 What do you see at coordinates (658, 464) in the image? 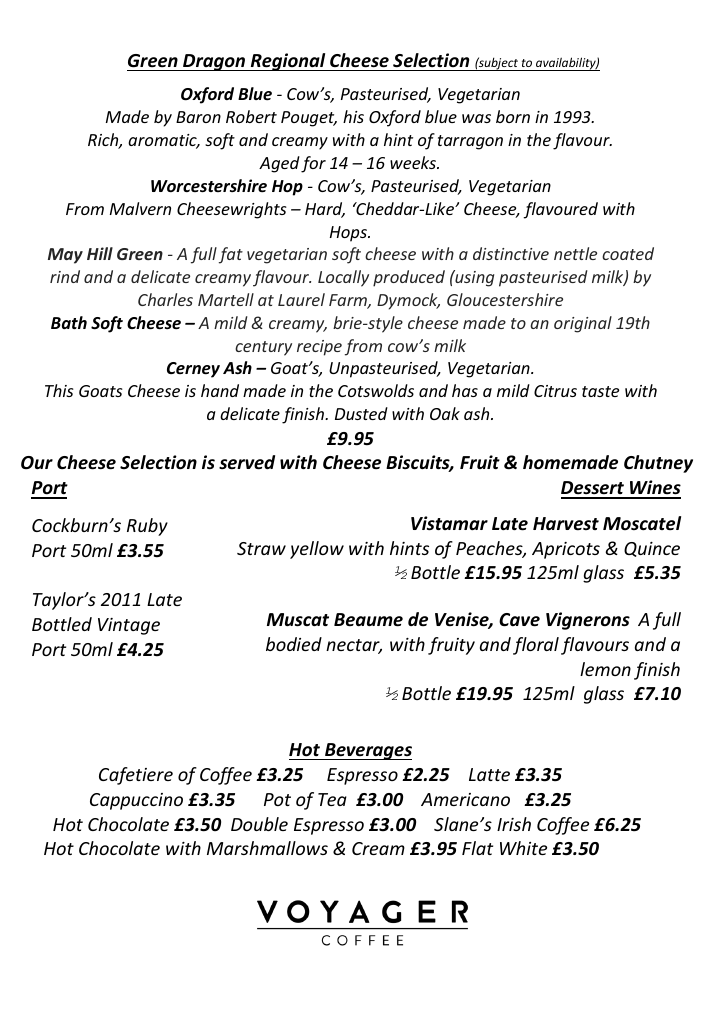
I see `Chutney` at bounding box center [658, 464].
